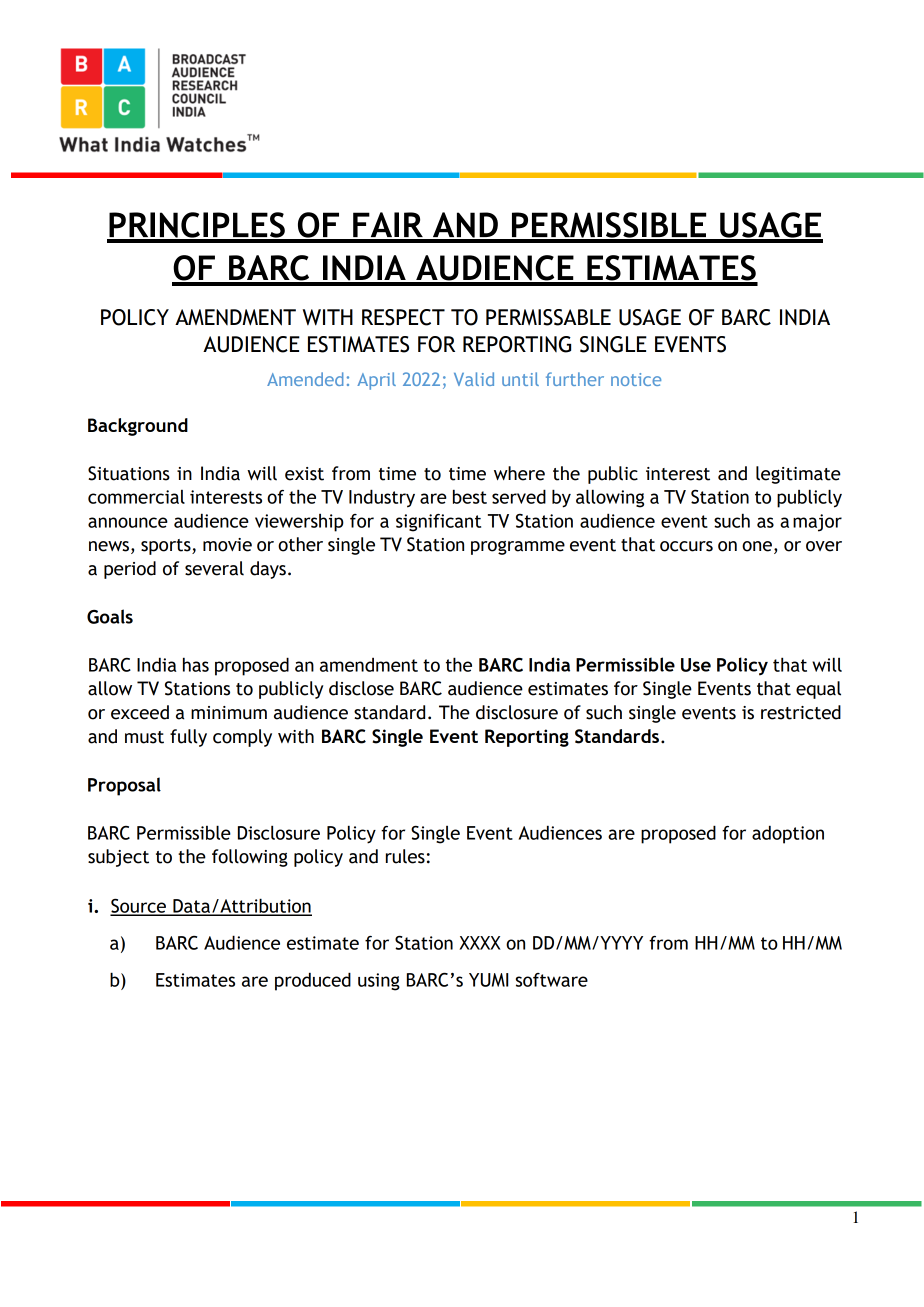  Describe the element at coordinates (403, 317) in the screenshot. I see `RESPECT` at that location.
